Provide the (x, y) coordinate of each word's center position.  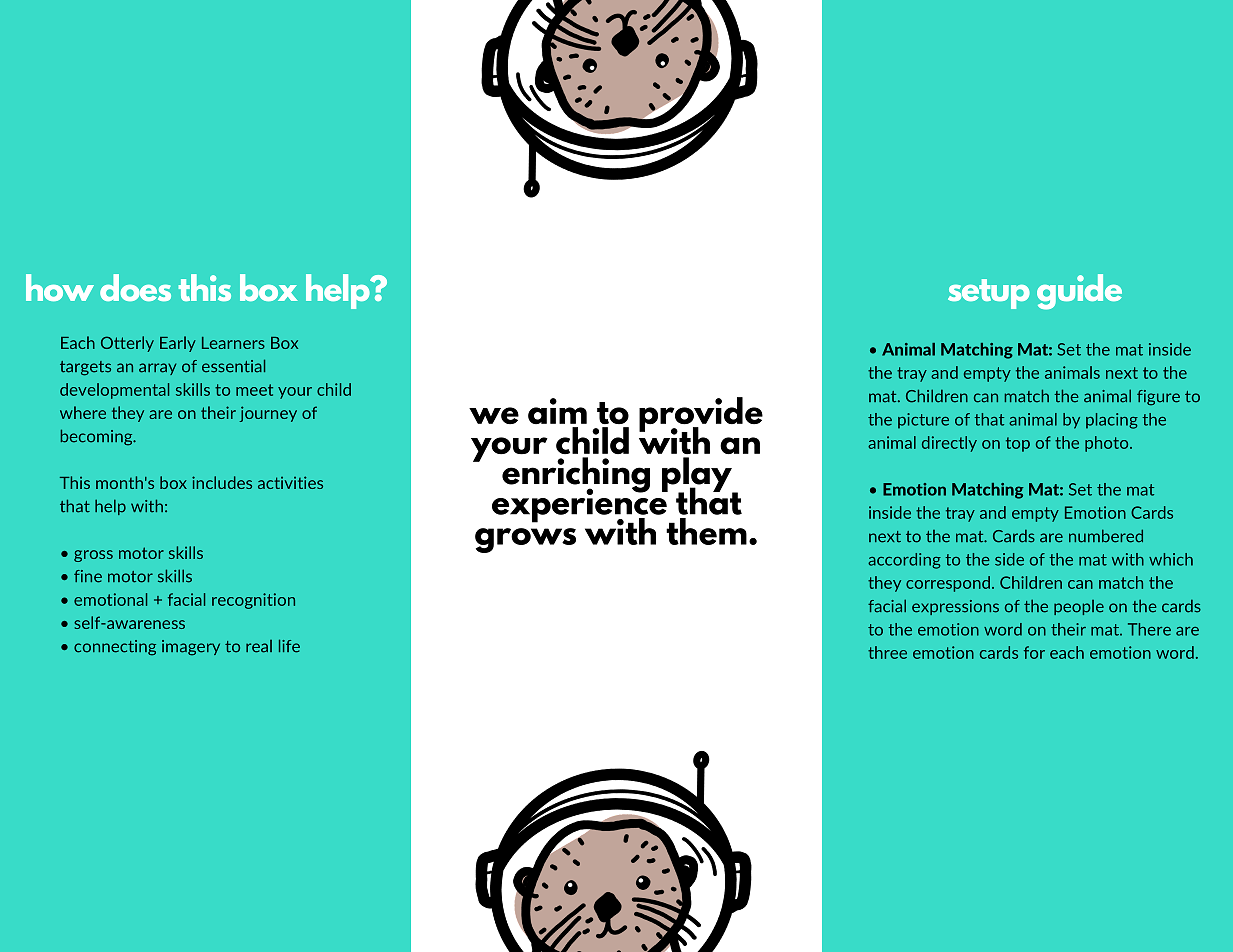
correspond (948, 584)
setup (989, 294)
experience (580, 505)
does (135, 287)
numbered (1106, 536)
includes (222, 482)
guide (1079, 292)
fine (88, 576)
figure (1158, 398)
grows (525, 540)
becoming (98, 437)
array (157, 369)
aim (557, 411)
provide (701, 415)
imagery (191, 648)
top (1018, 444)
